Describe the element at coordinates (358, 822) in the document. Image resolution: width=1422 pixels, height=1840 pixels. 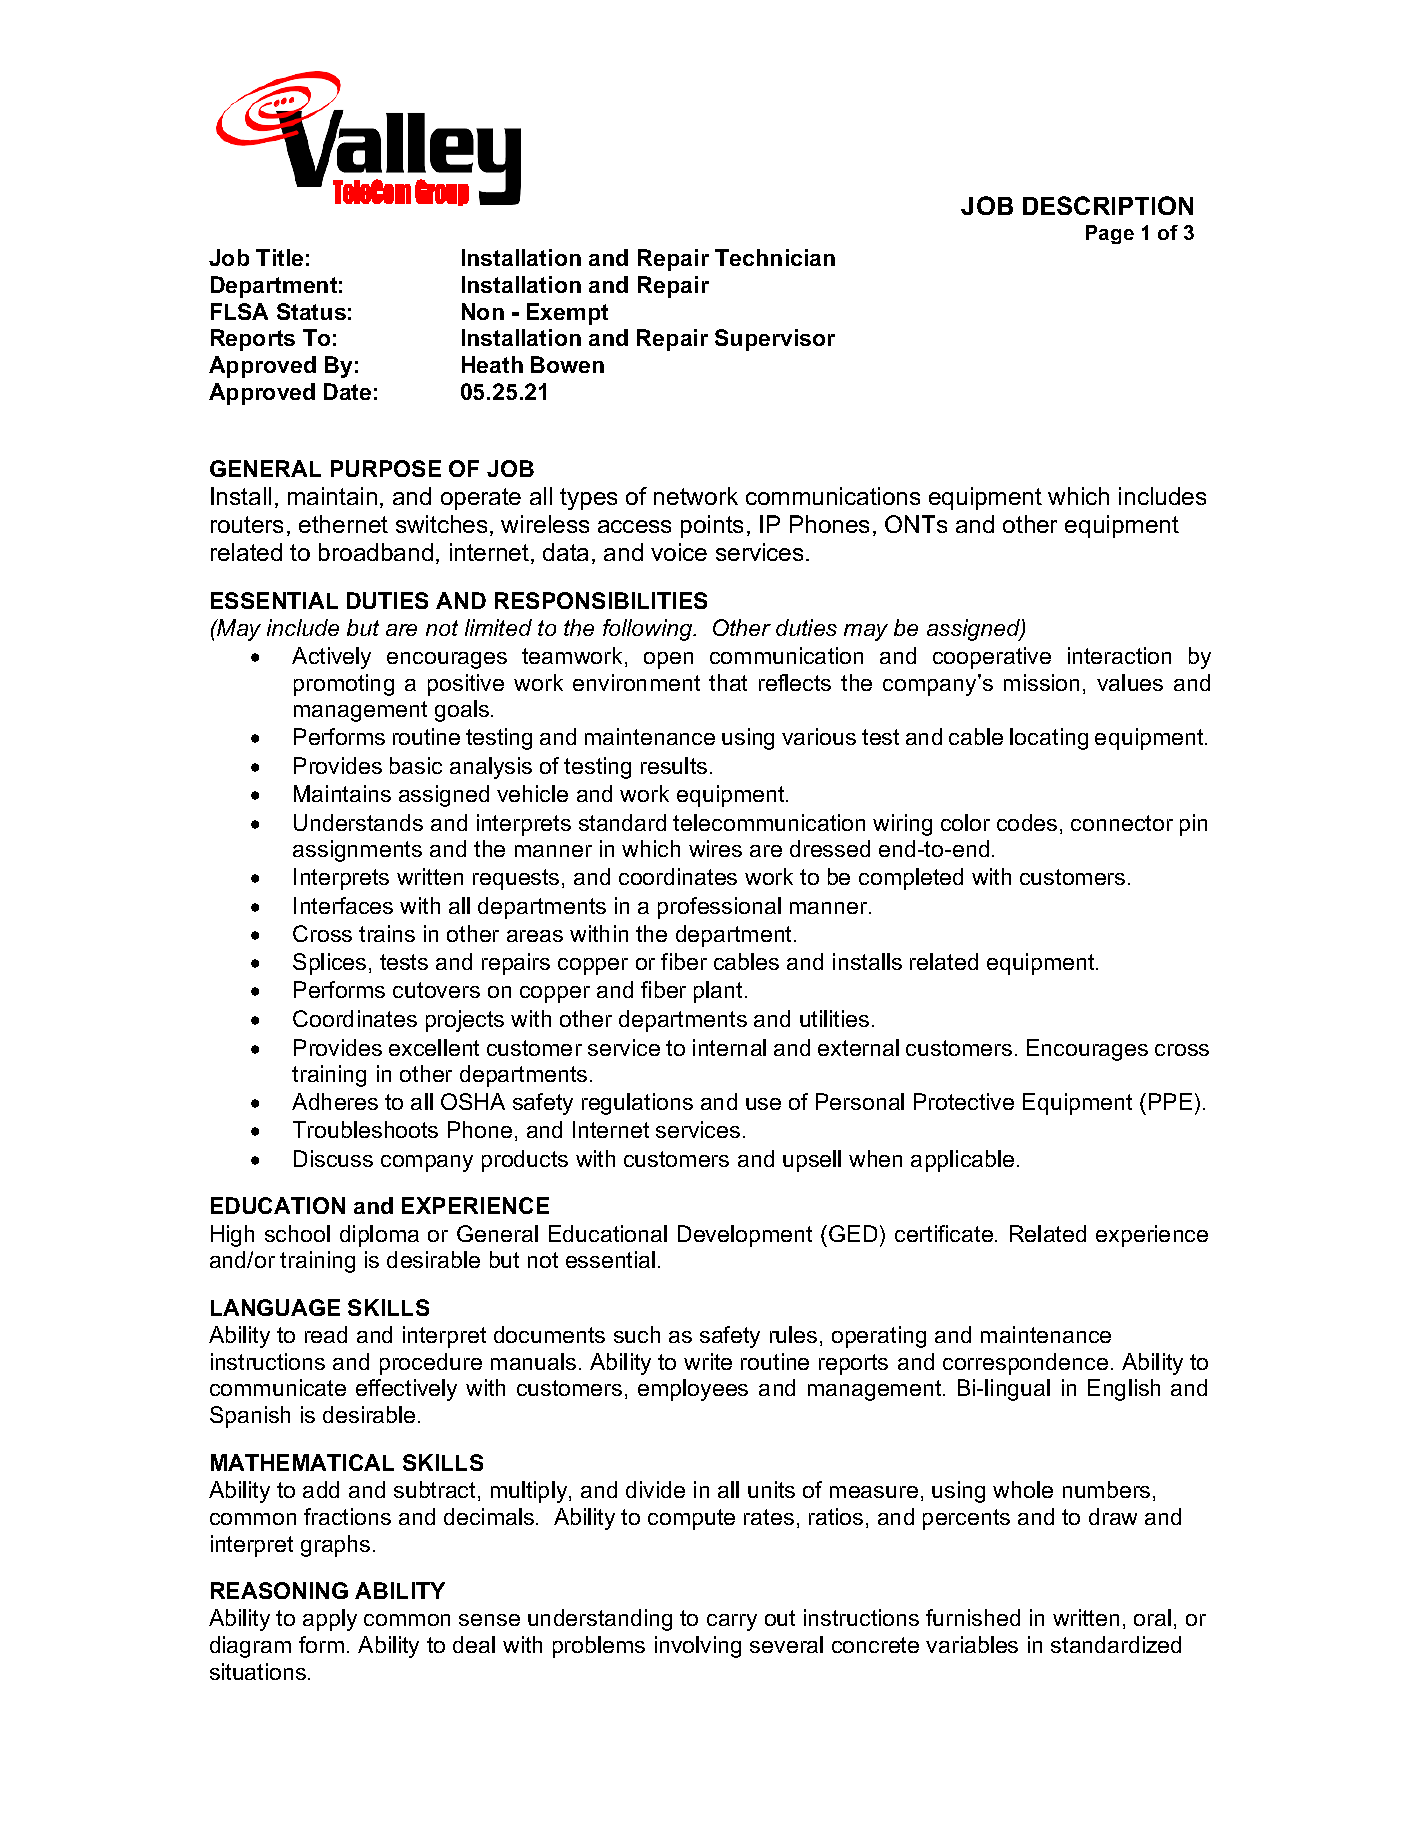
I see `Understands` at that location.
